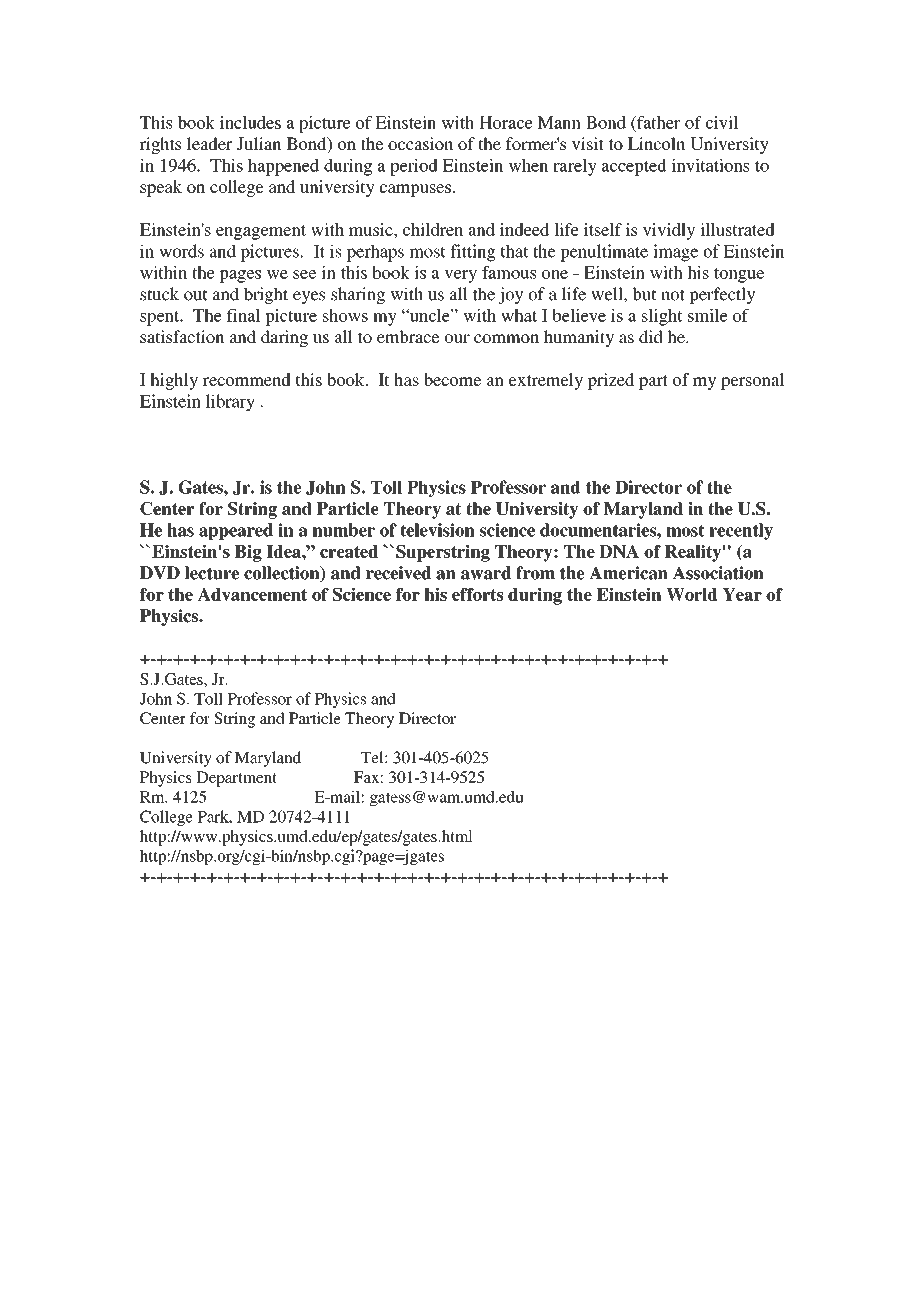  Describe the element at coordinates (209, 143) in the image. I see `leader` at that location.
